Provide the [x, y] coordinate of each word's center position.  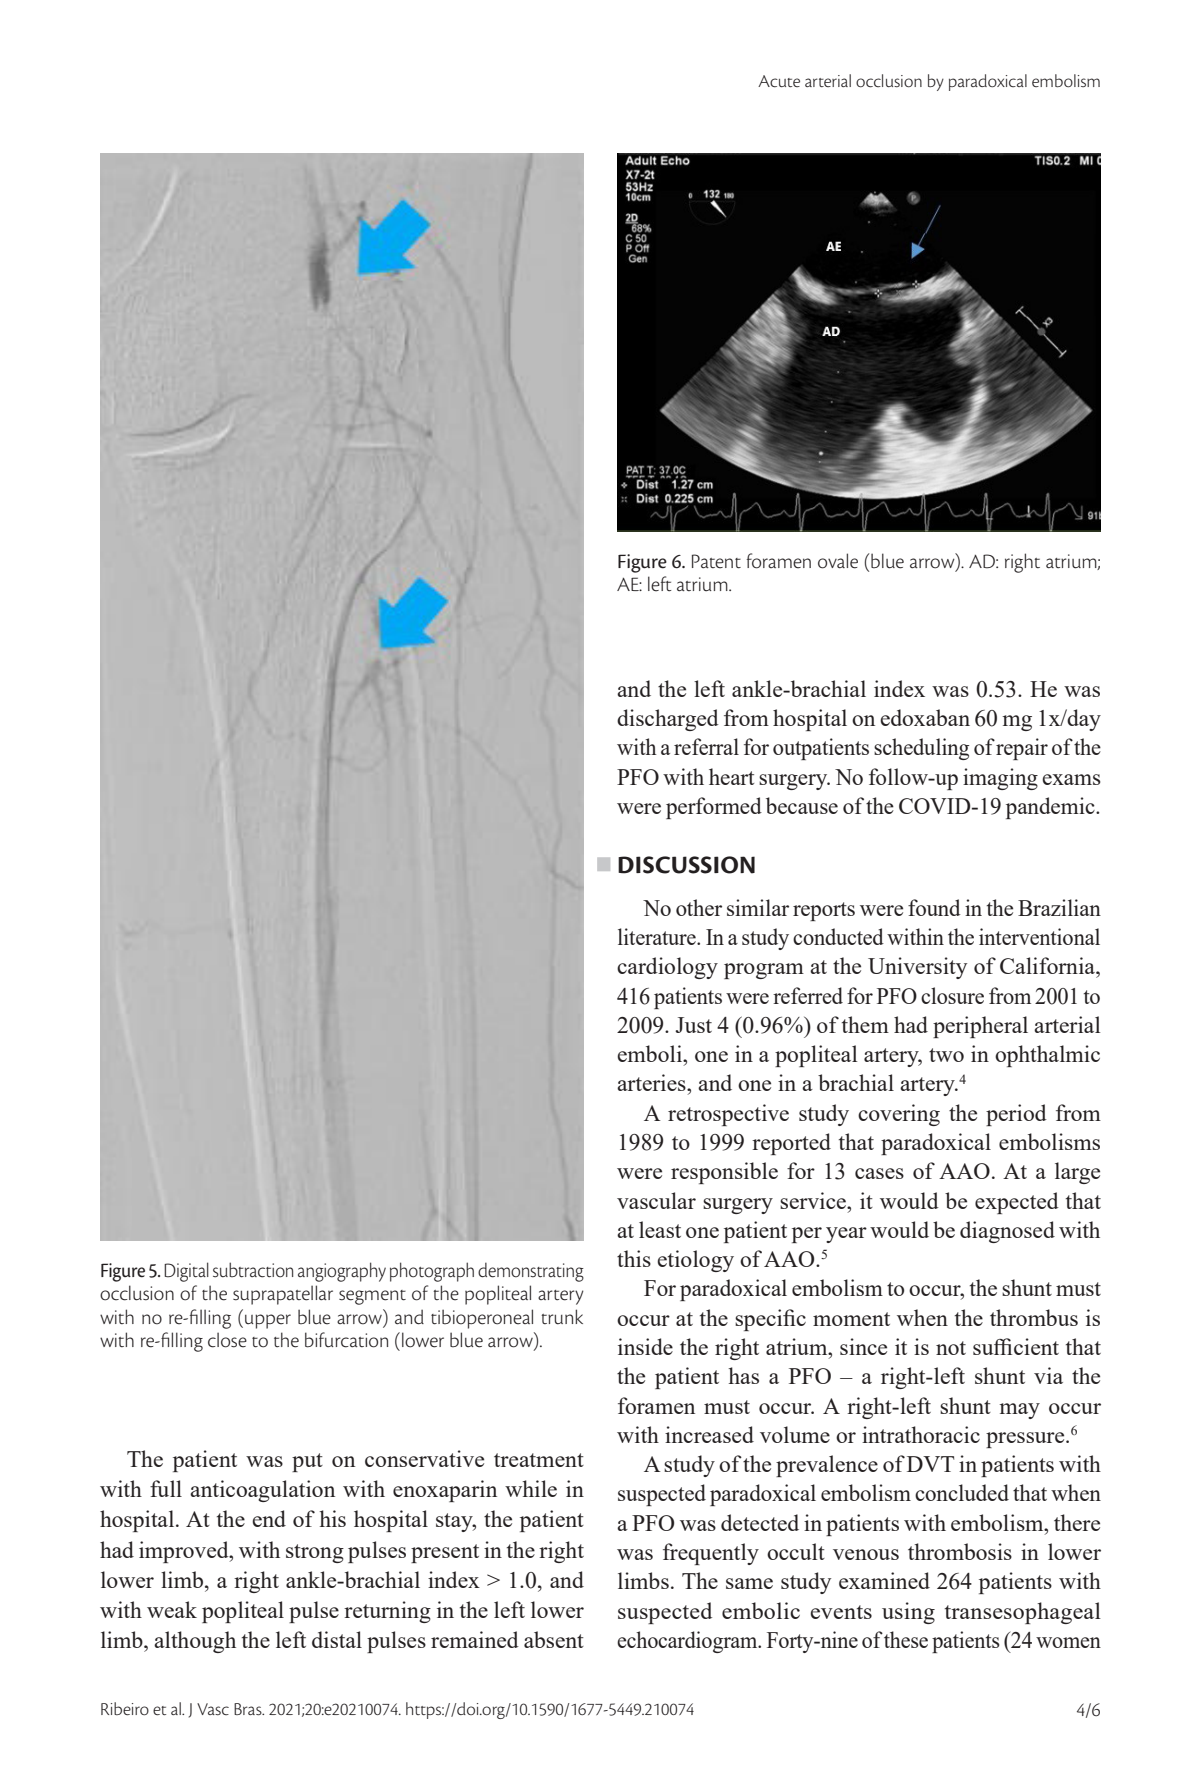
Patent [716, 561]
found [934, 907]
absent [554, 1639]
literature [658, 936]
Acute [779, 81]
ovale [838, 561]
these [906, 1639]
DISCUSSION [686, 865]
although [195, 1642]
